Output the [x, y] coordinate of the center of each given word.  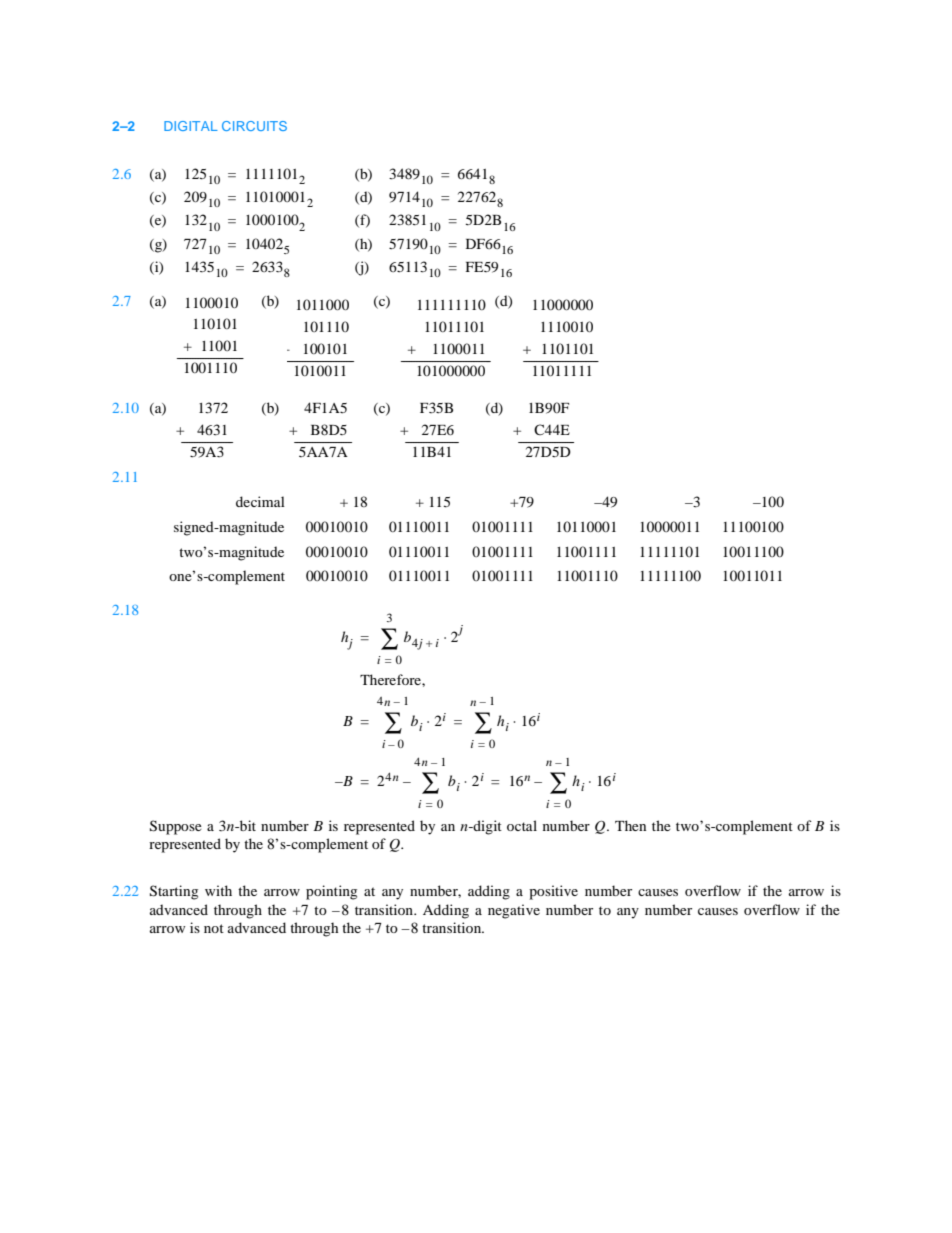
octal [522, 825]
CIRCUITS [254, 126]
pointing [331, 892]
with [218, 890]
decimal [260, 501]
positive [553, 892]
